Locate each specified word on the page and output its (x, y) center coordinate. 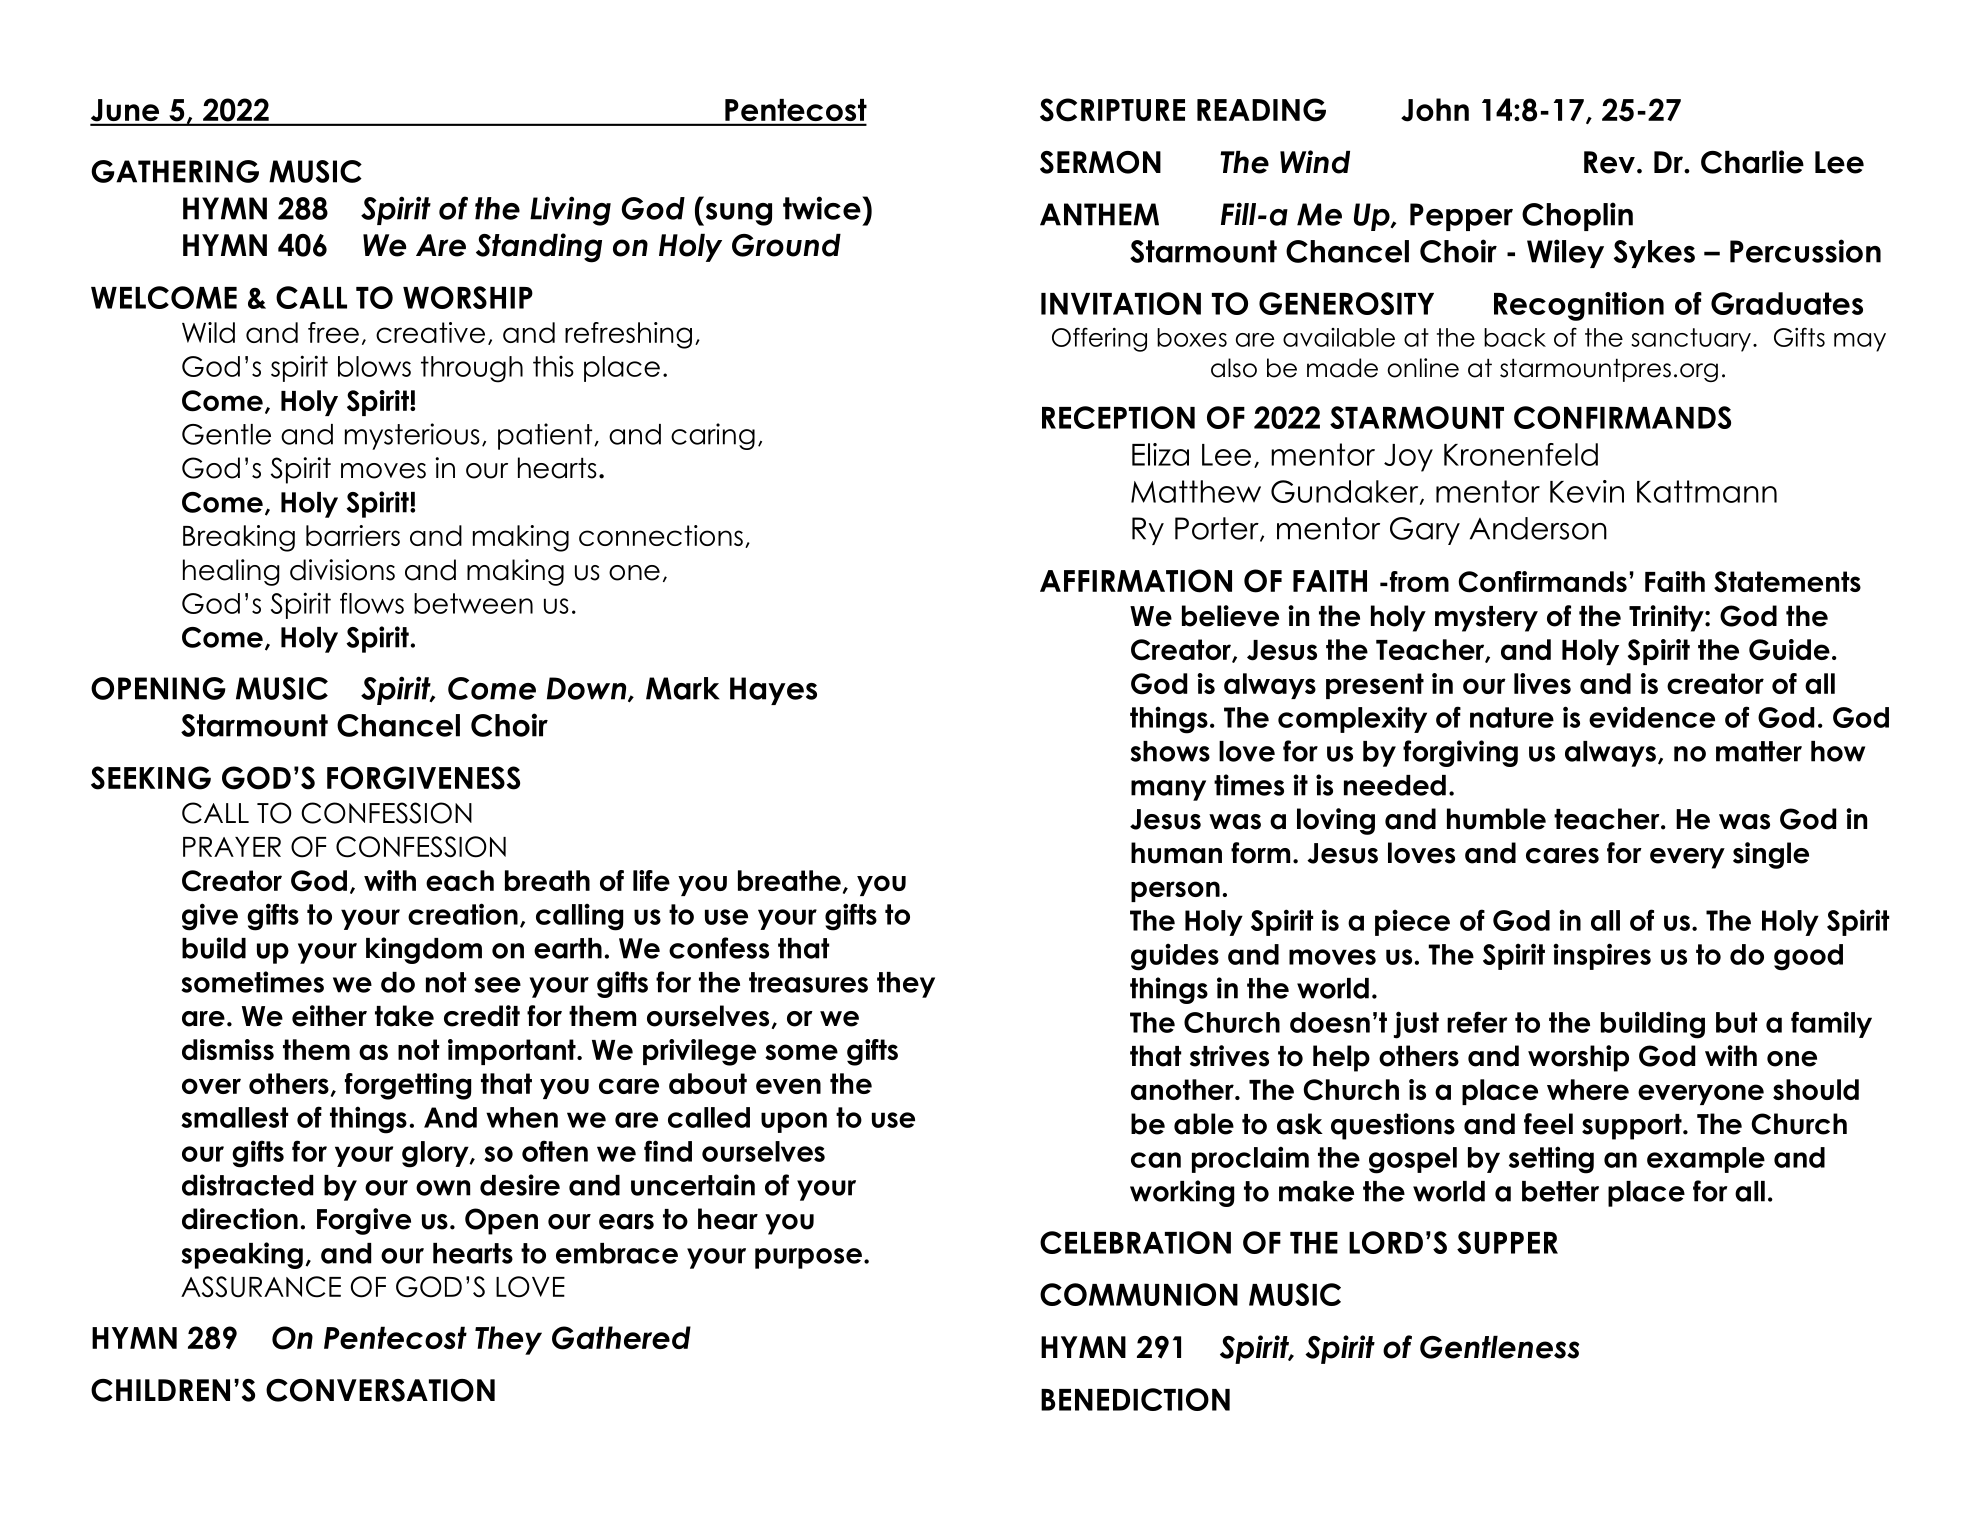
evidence (1652, 717)
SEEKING (151, 778)
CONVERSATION (380, 1390)
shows (1170, 751)
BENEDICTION (1135, 1399)
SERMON (1100, 162)
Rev (1609, 162)
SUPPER (1507, 1242)
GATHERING (175, 171)
